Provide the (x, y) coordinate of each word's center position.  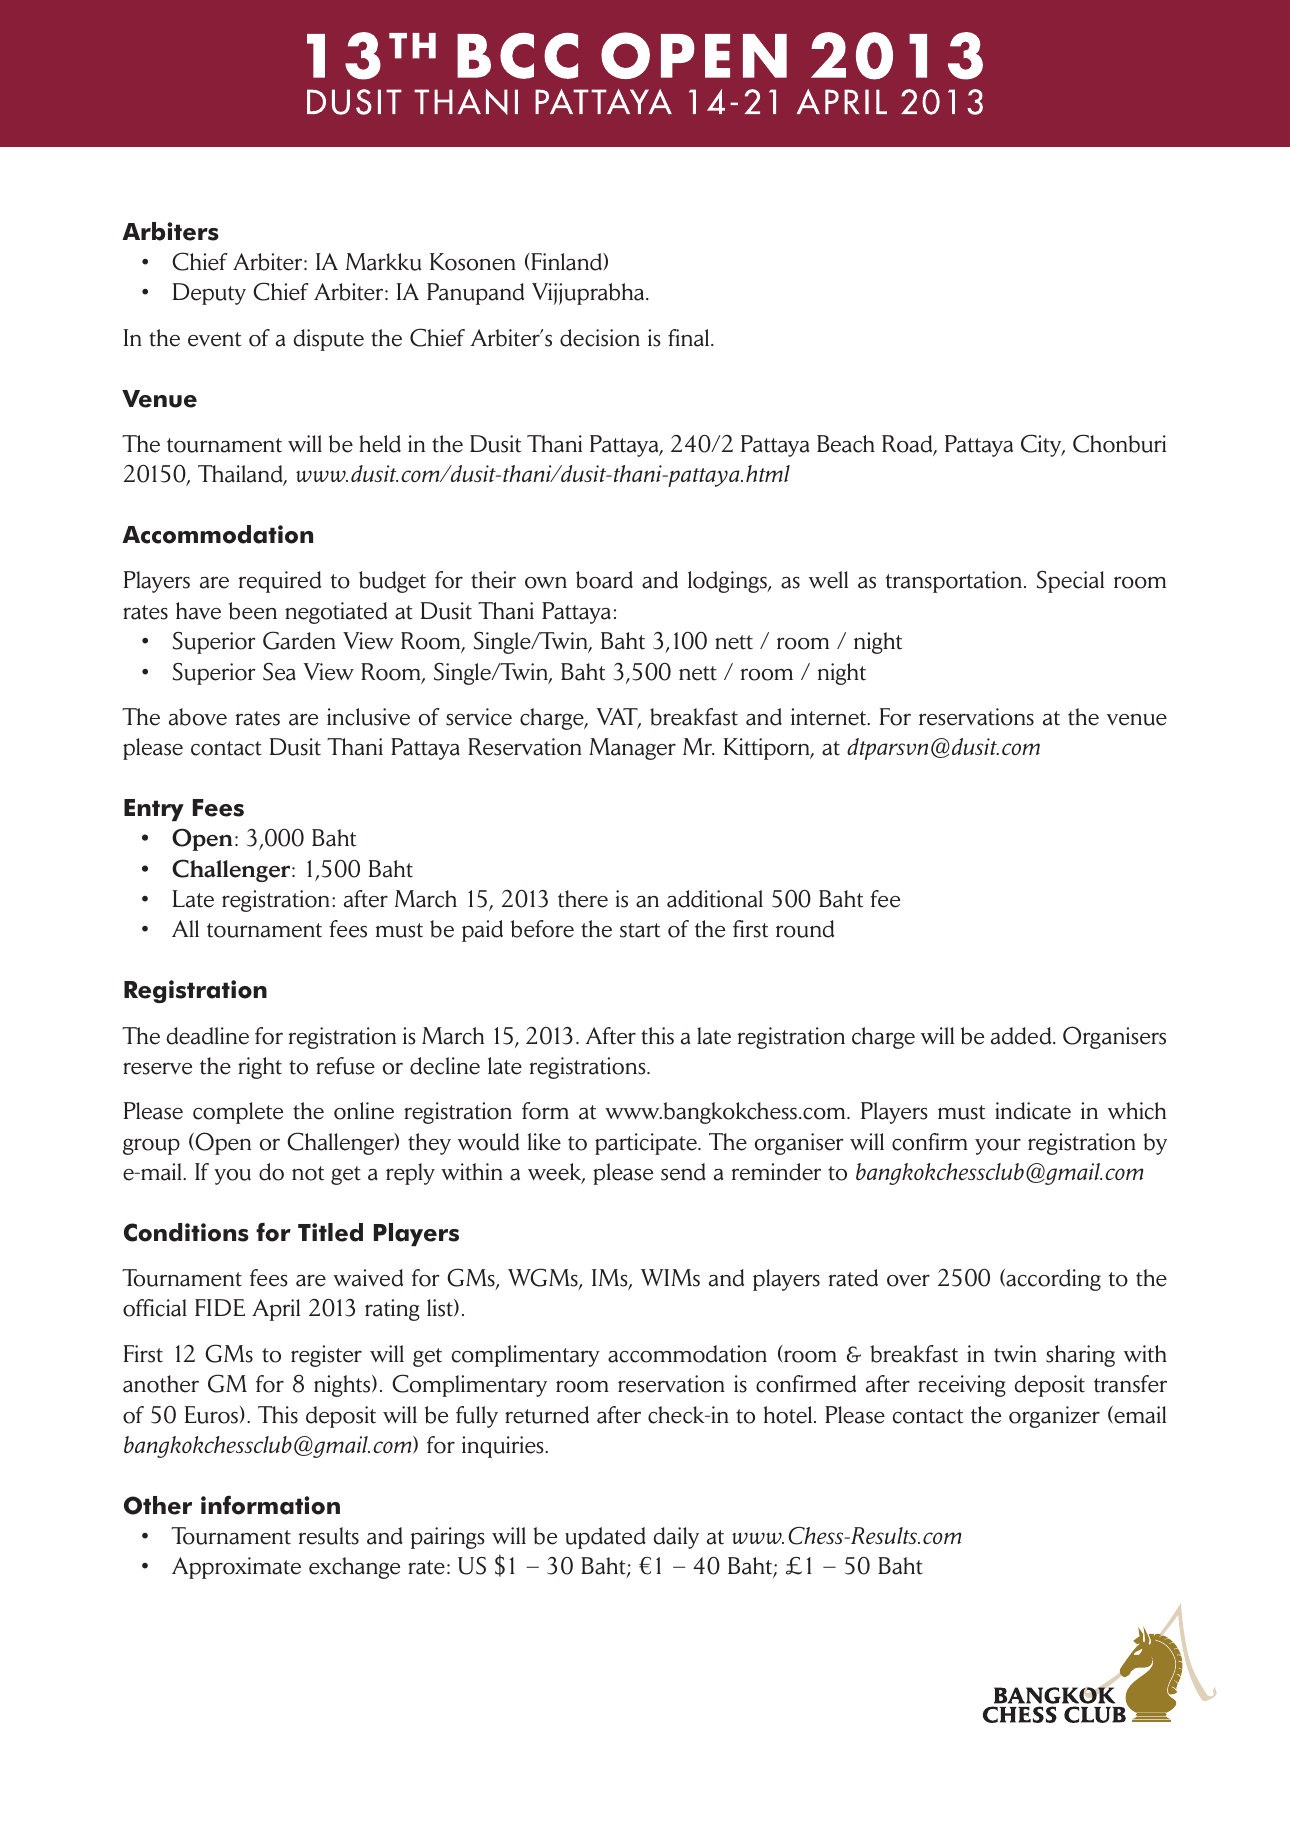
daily (676, 1538)
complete (238, 1113)
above (198, 717)
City (1042, 445)
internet (830, 717)
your (998, 1147)
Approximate (236, 1568)
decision (600, 338)
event (214, 339)
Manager (632, 749)
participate (647, 1144)
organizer (1054, 1417)
